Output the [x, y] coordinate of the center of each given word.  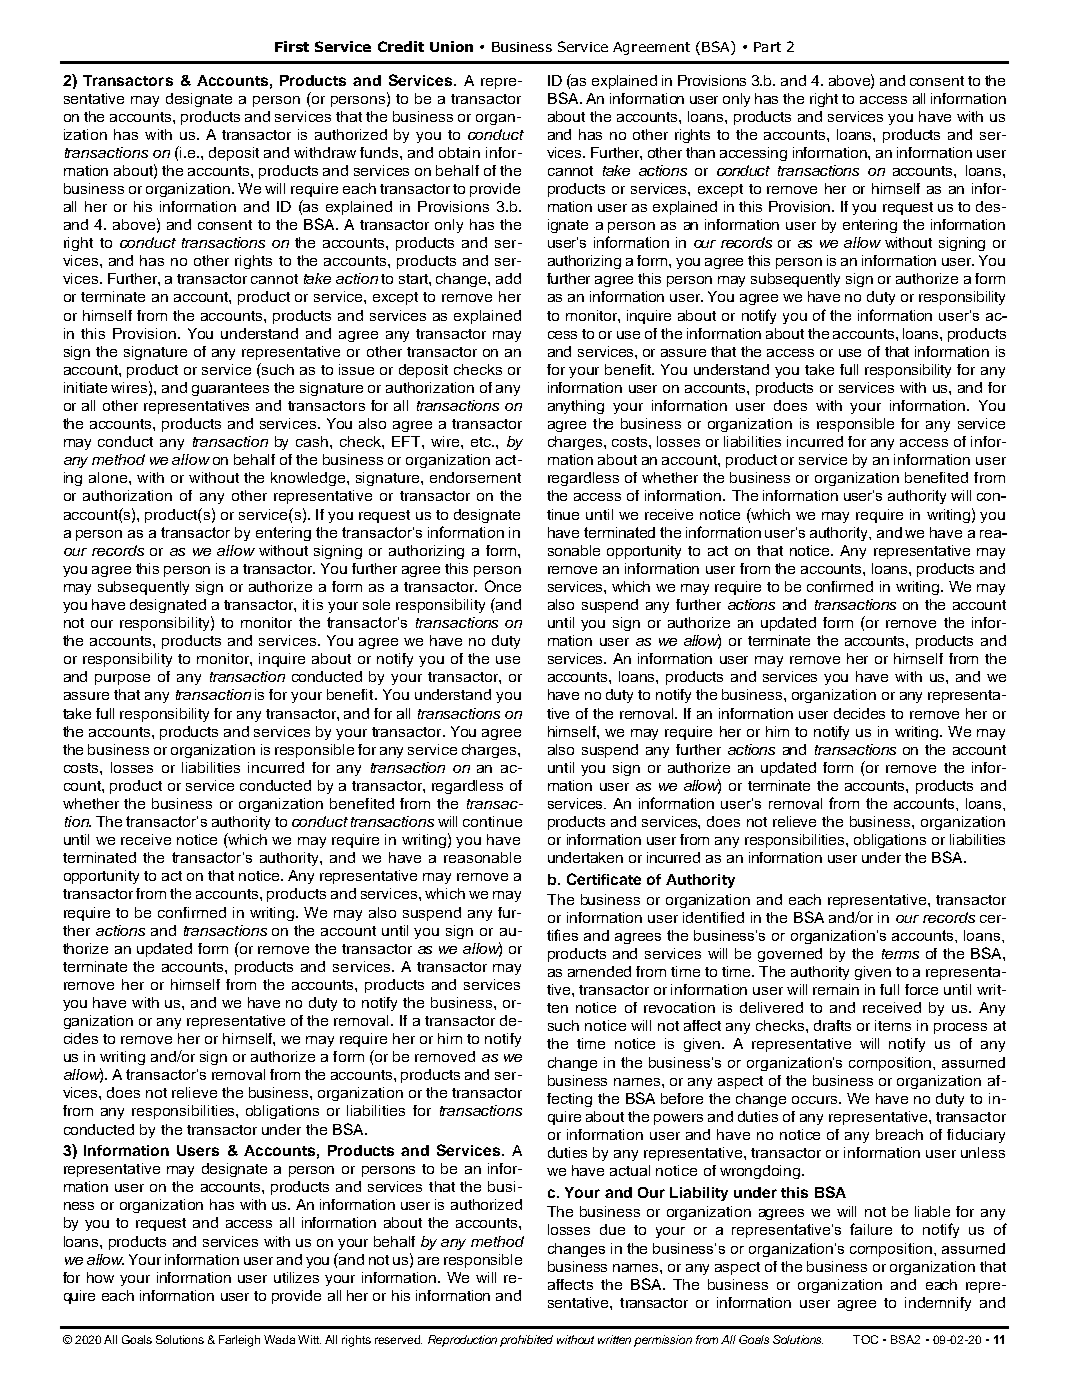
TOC [865, 1339]
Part [767, 47]
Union [451, 46]
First [292, 46]
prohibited [526, 1341]
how [100, 1277]
